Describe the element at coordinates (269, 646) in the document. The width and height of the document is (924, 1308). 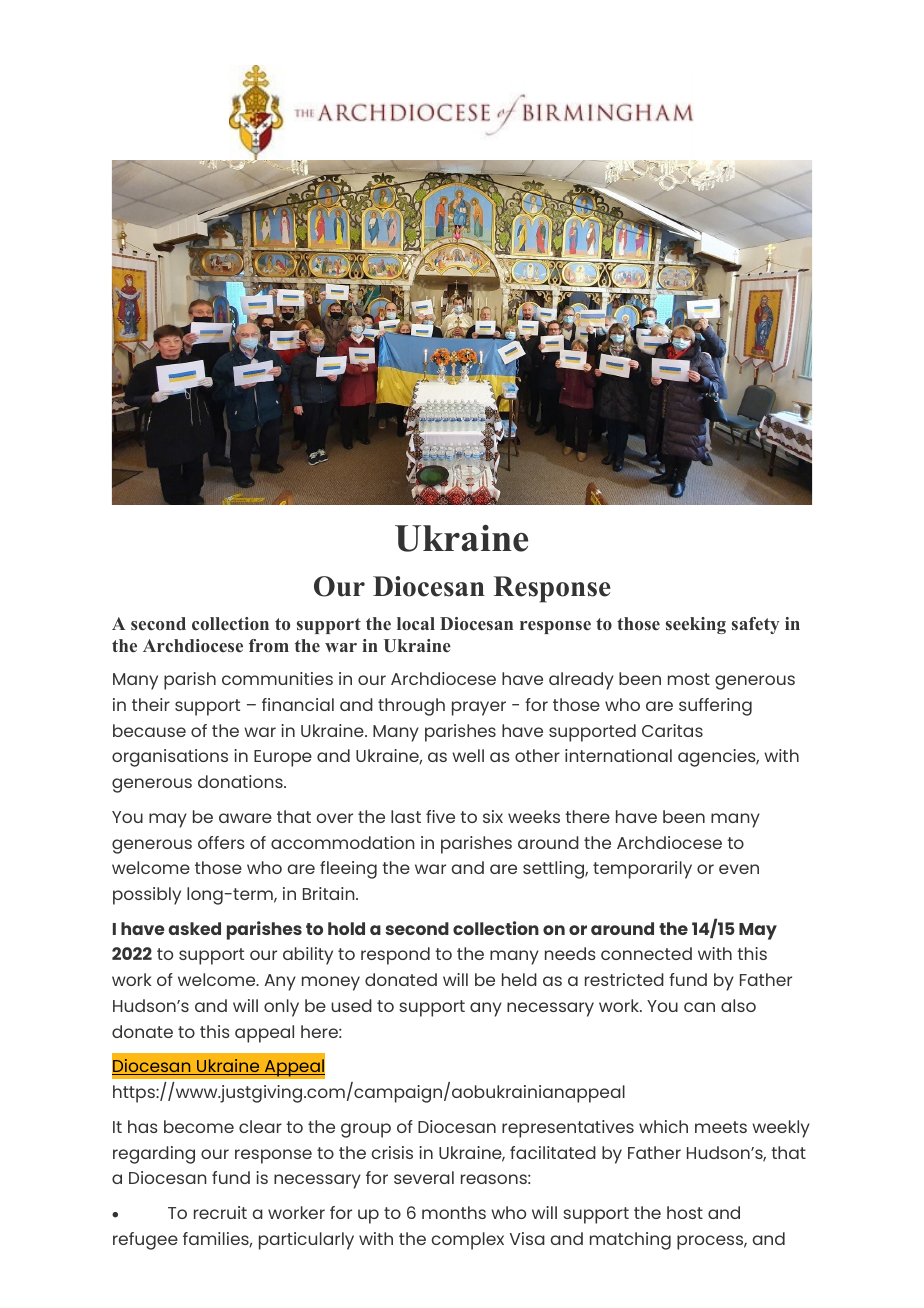
I see `from` at that location.
